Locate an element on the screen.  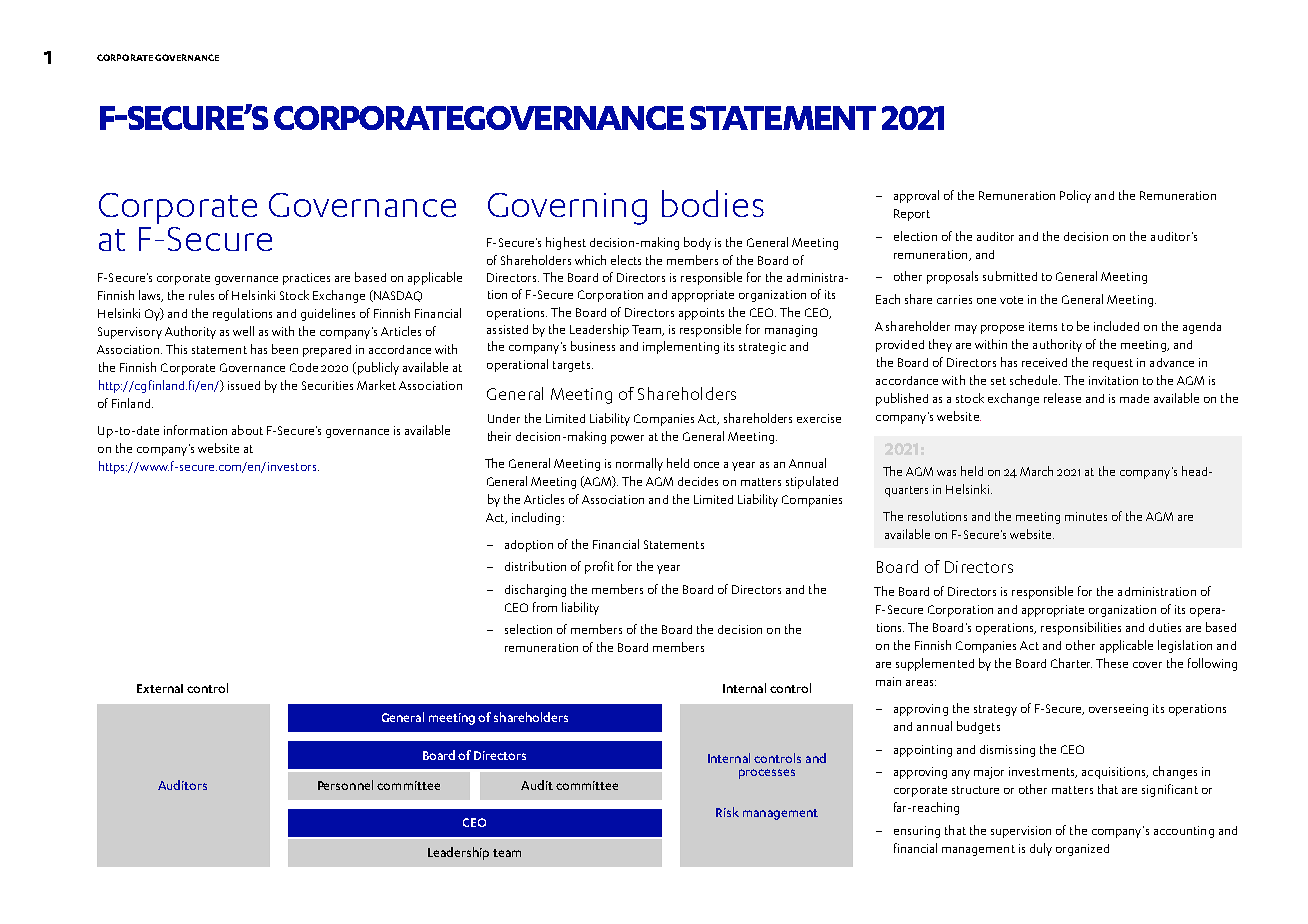
Risk is located at coordinates (727, 812).
